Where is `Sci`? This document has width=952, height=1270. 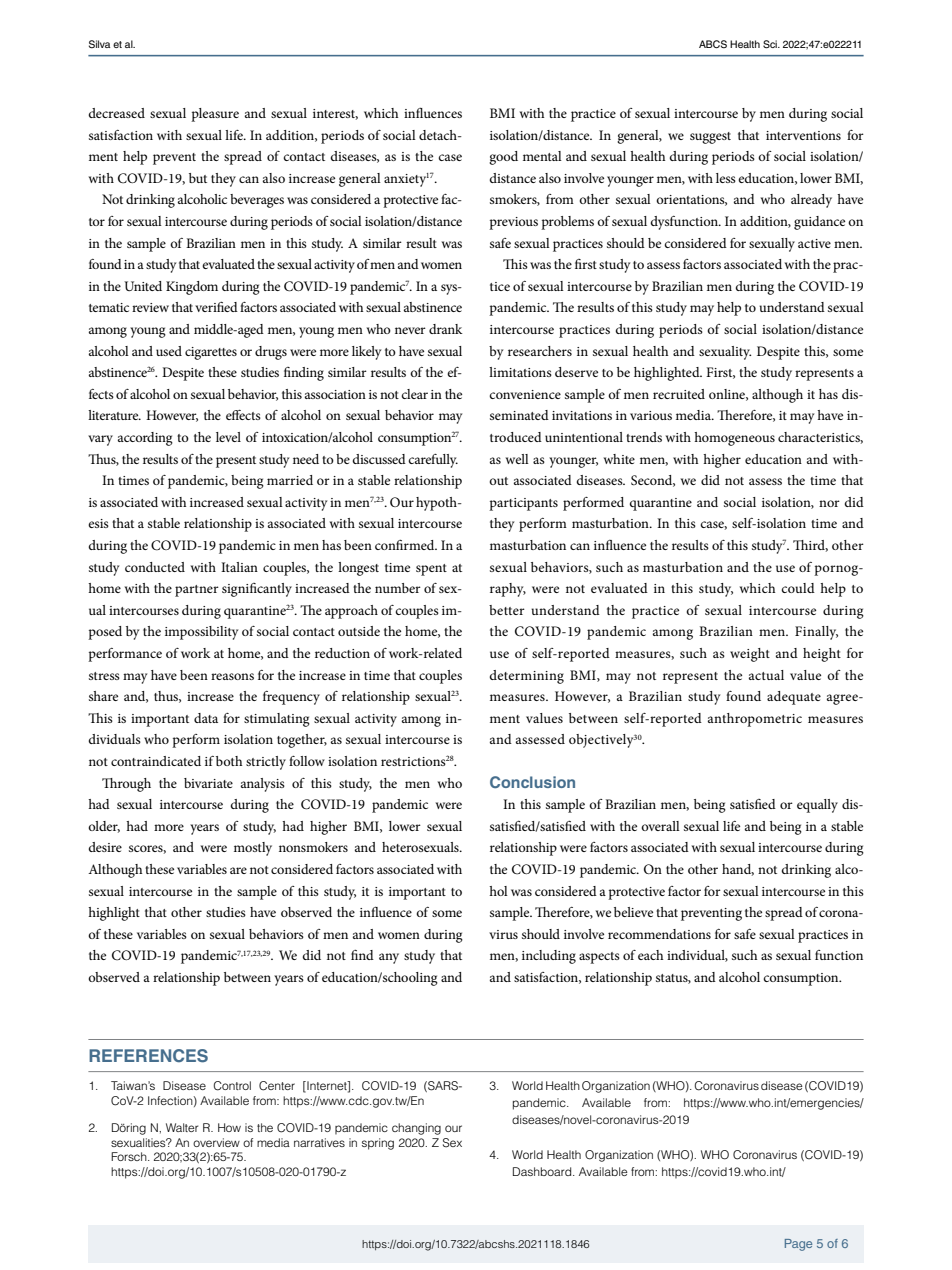 Sci is located at coordinates (771, 44).
